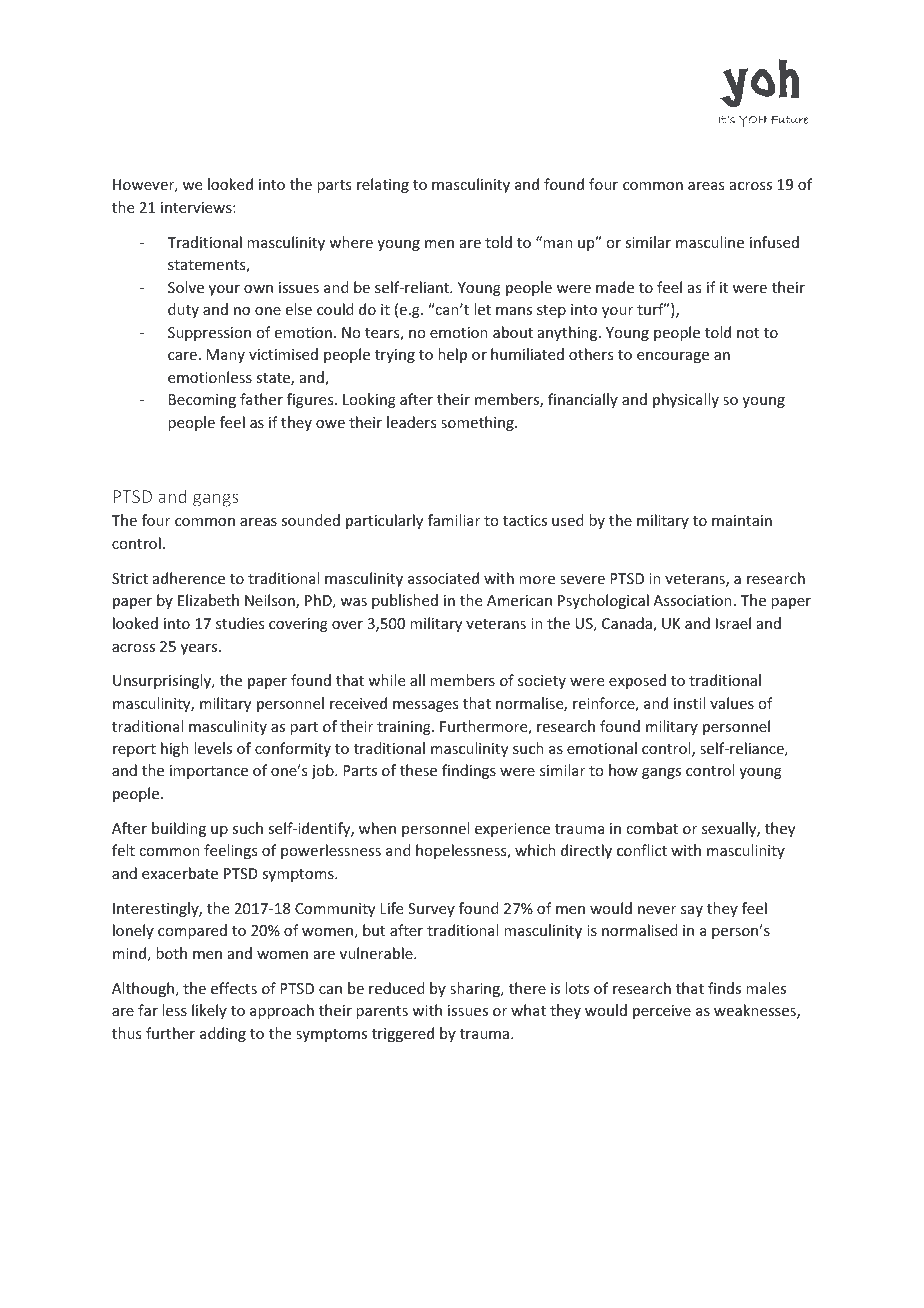 Image resolution: width=924 pixels, height=1308 pixels. I want to click on maintain, so click(742, 520).
